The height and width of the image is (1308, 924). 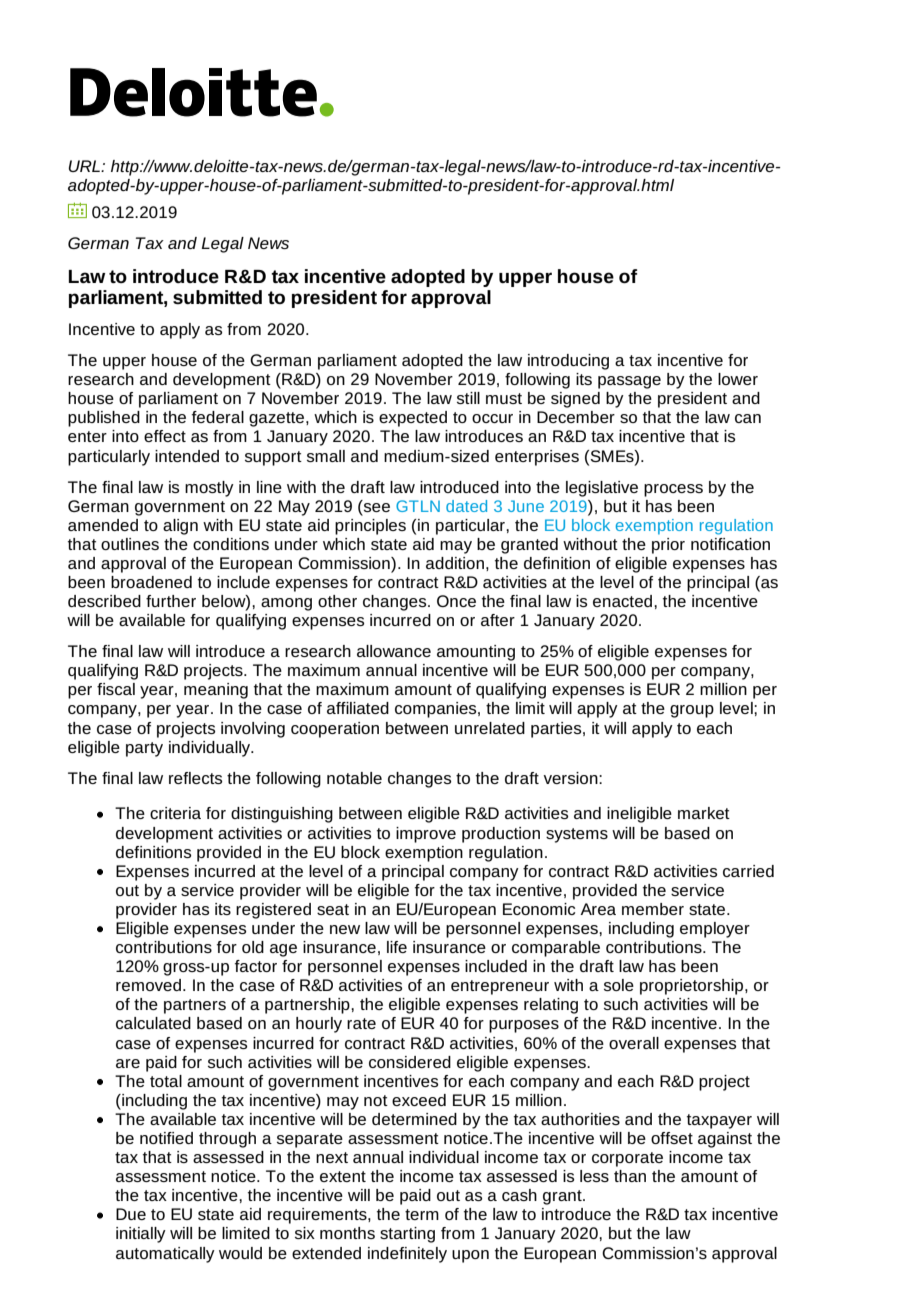 What do you see at coordinates (629, 382) in the image?
I see `passage` at bounding box center [629, 382].
